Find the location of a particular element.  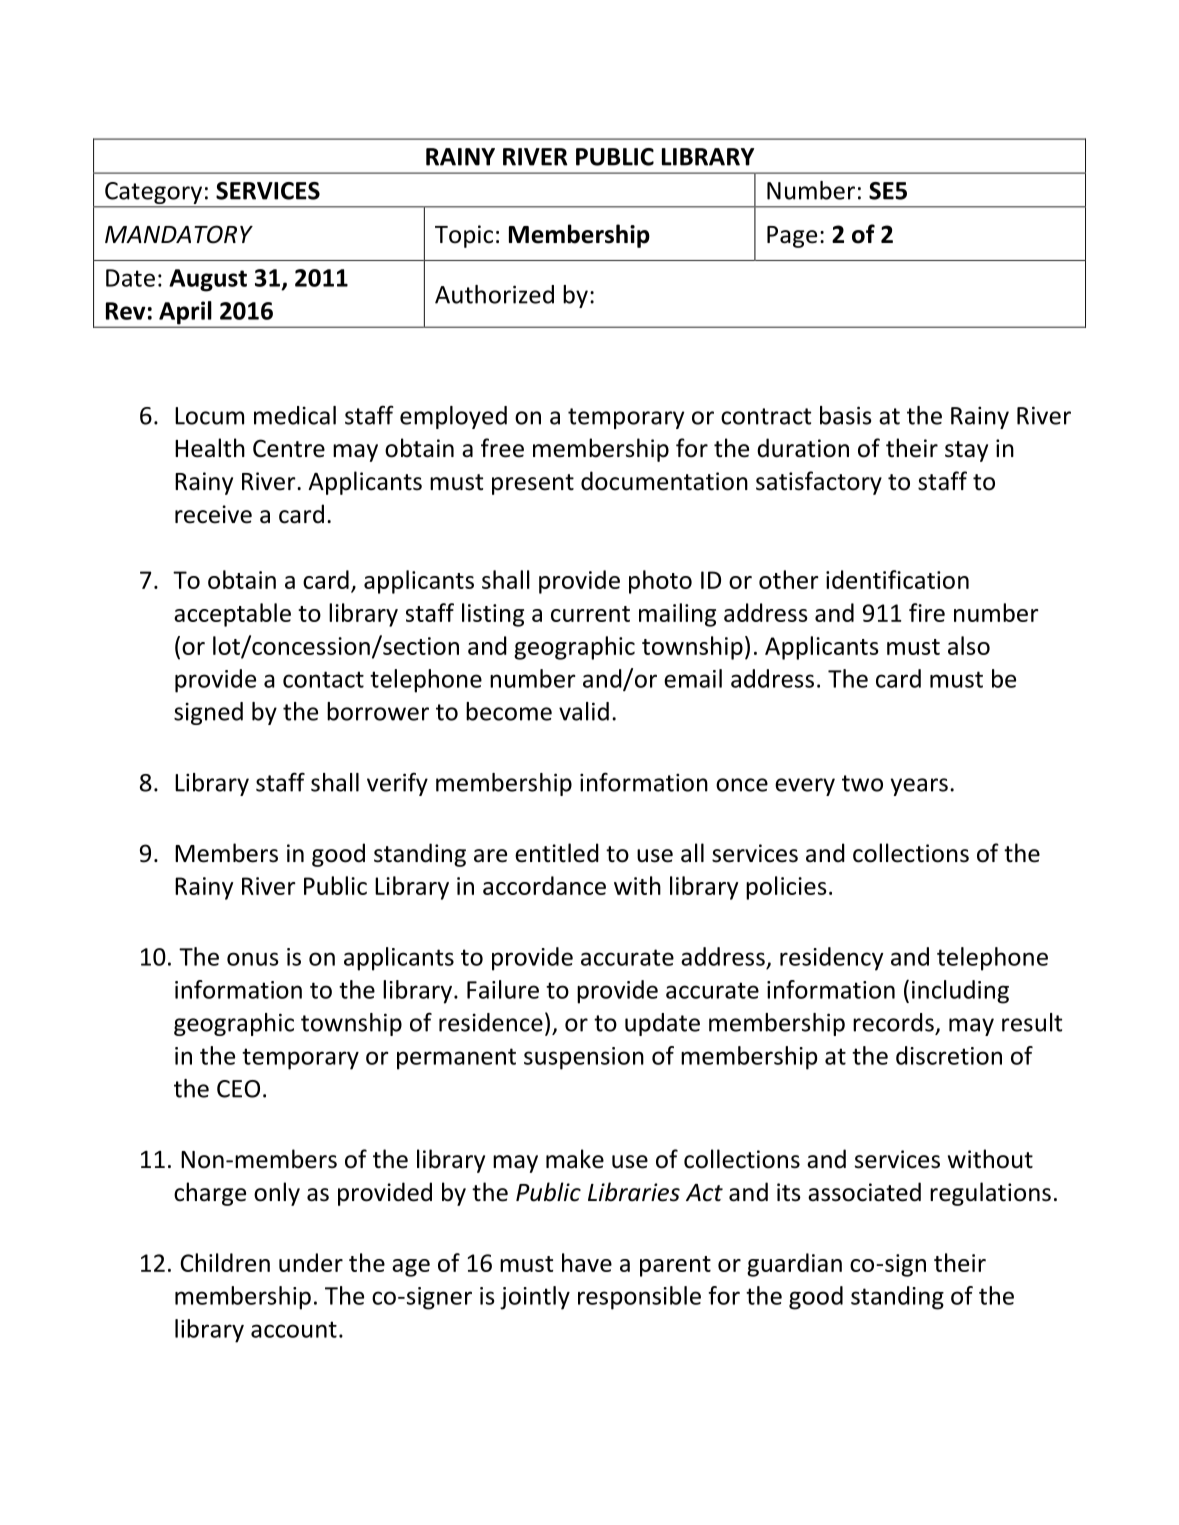

acceptable is located at coordinates (232, 615).
